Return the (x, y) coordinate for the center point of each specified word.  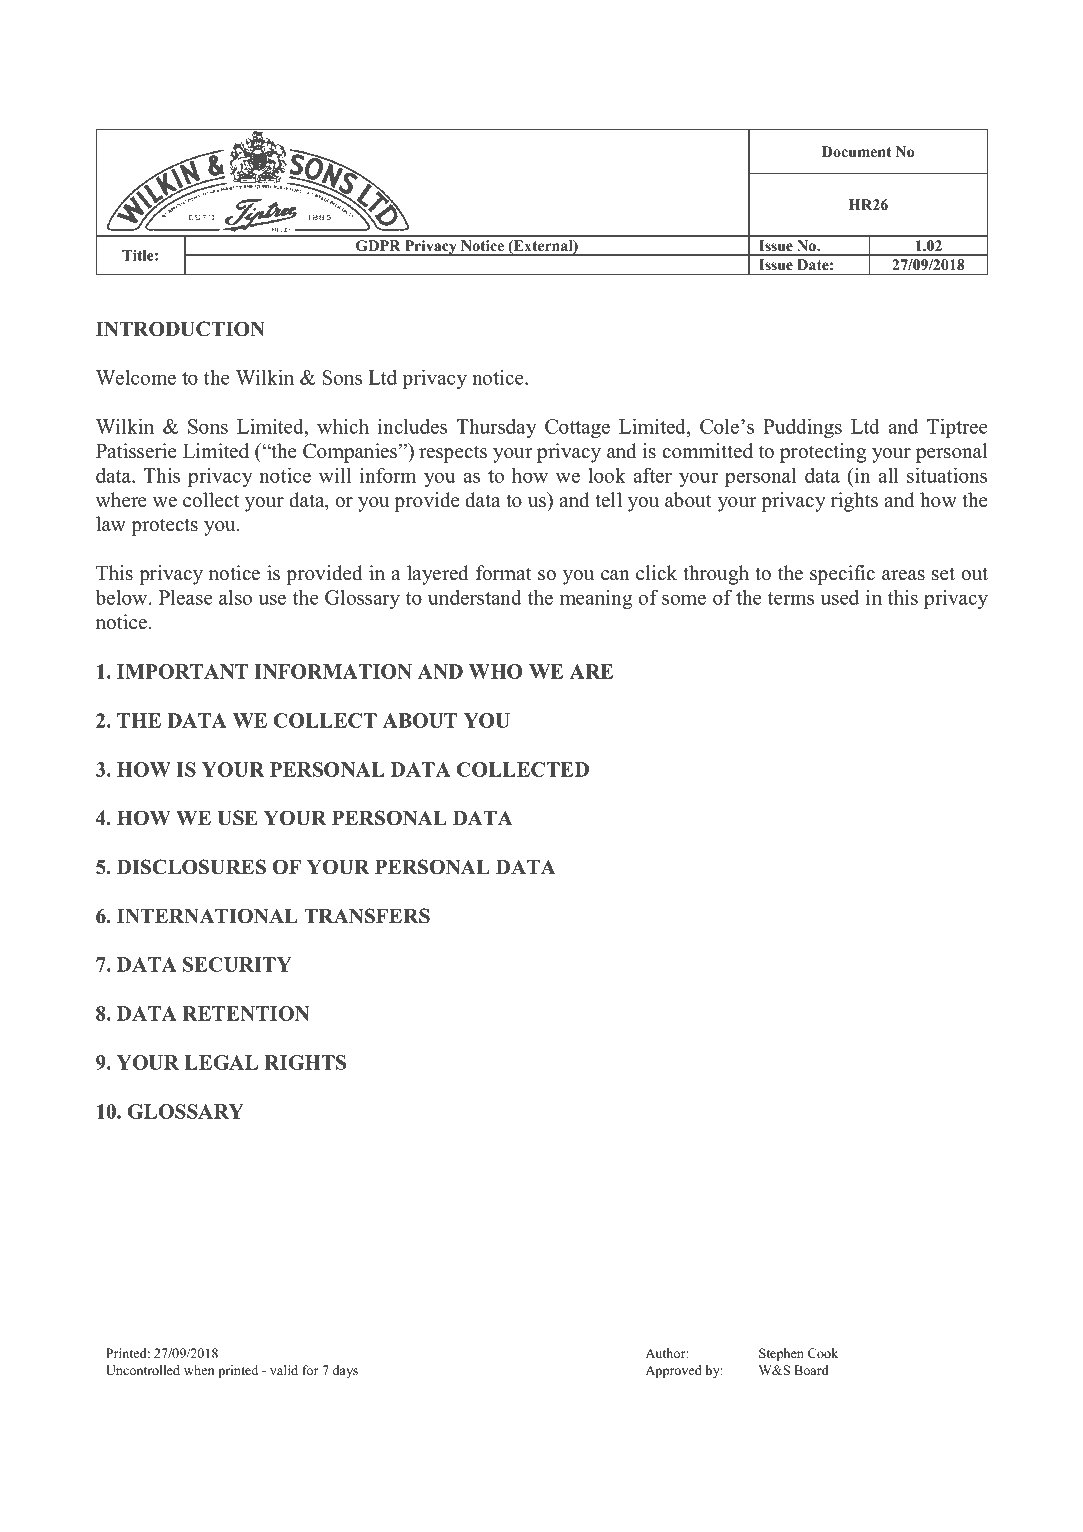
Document (856, 151)
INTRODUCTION (180, 329)
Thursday (496, 428)
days (345, 1371)
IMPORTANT (182, 671)
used (840, 597)
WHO (496, 671)
